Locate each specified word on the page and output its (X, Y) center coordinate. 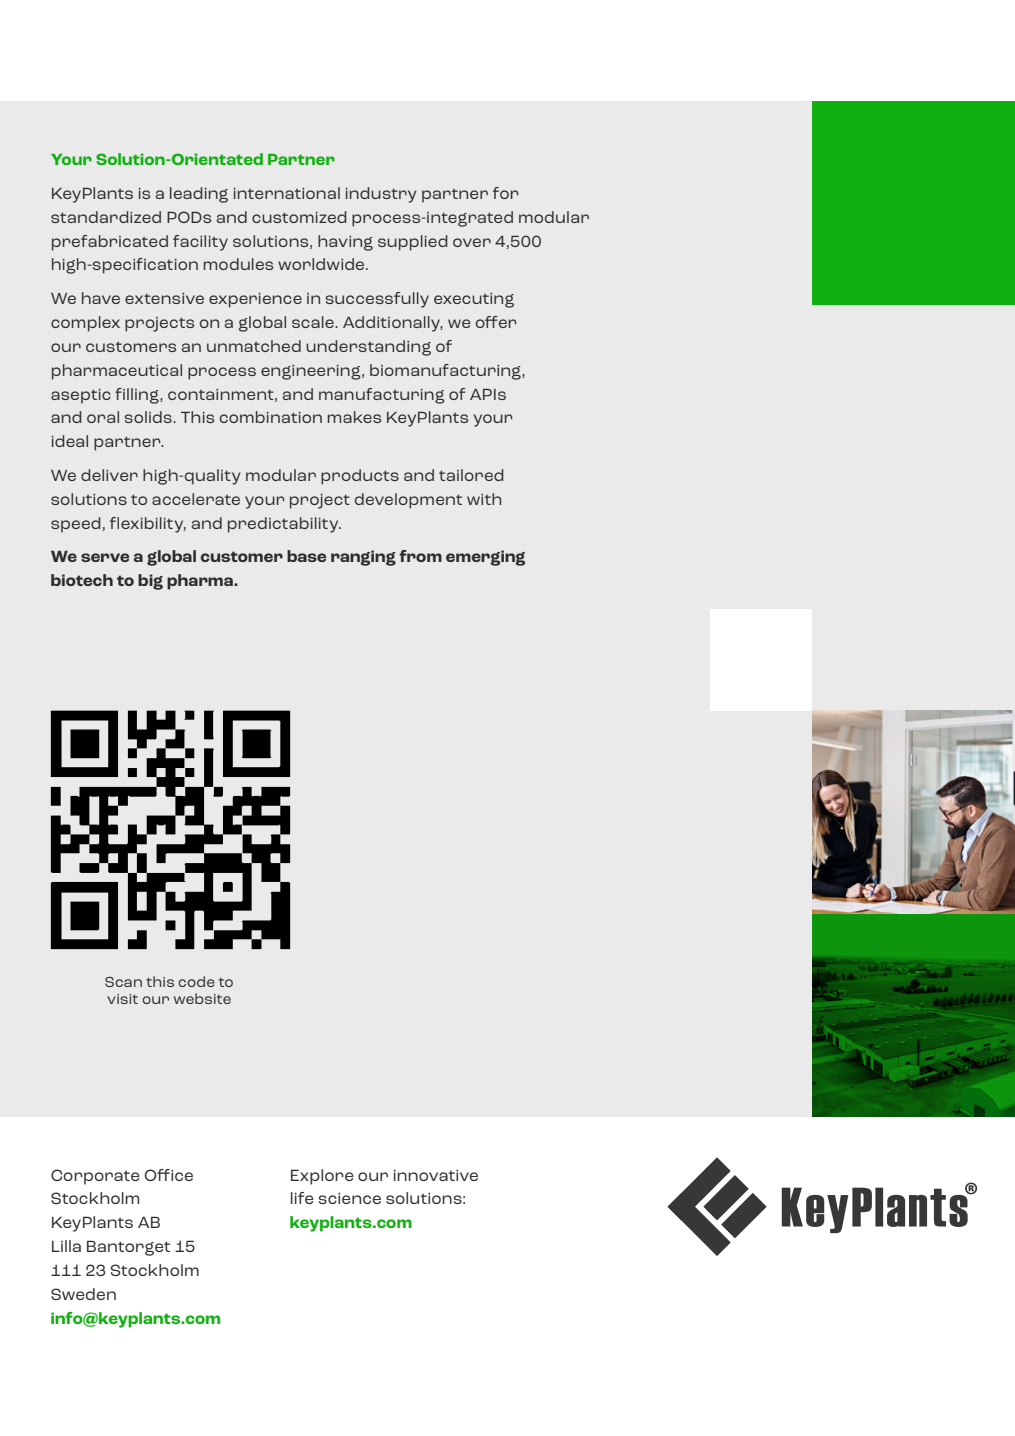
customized (299, 217)
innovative (436, 1175)
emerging (485, 558)
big (150, 582)
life (302, 1198)
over (472, 242)
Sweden (83, 1294)
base (306, 556)
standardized (106, 217)
